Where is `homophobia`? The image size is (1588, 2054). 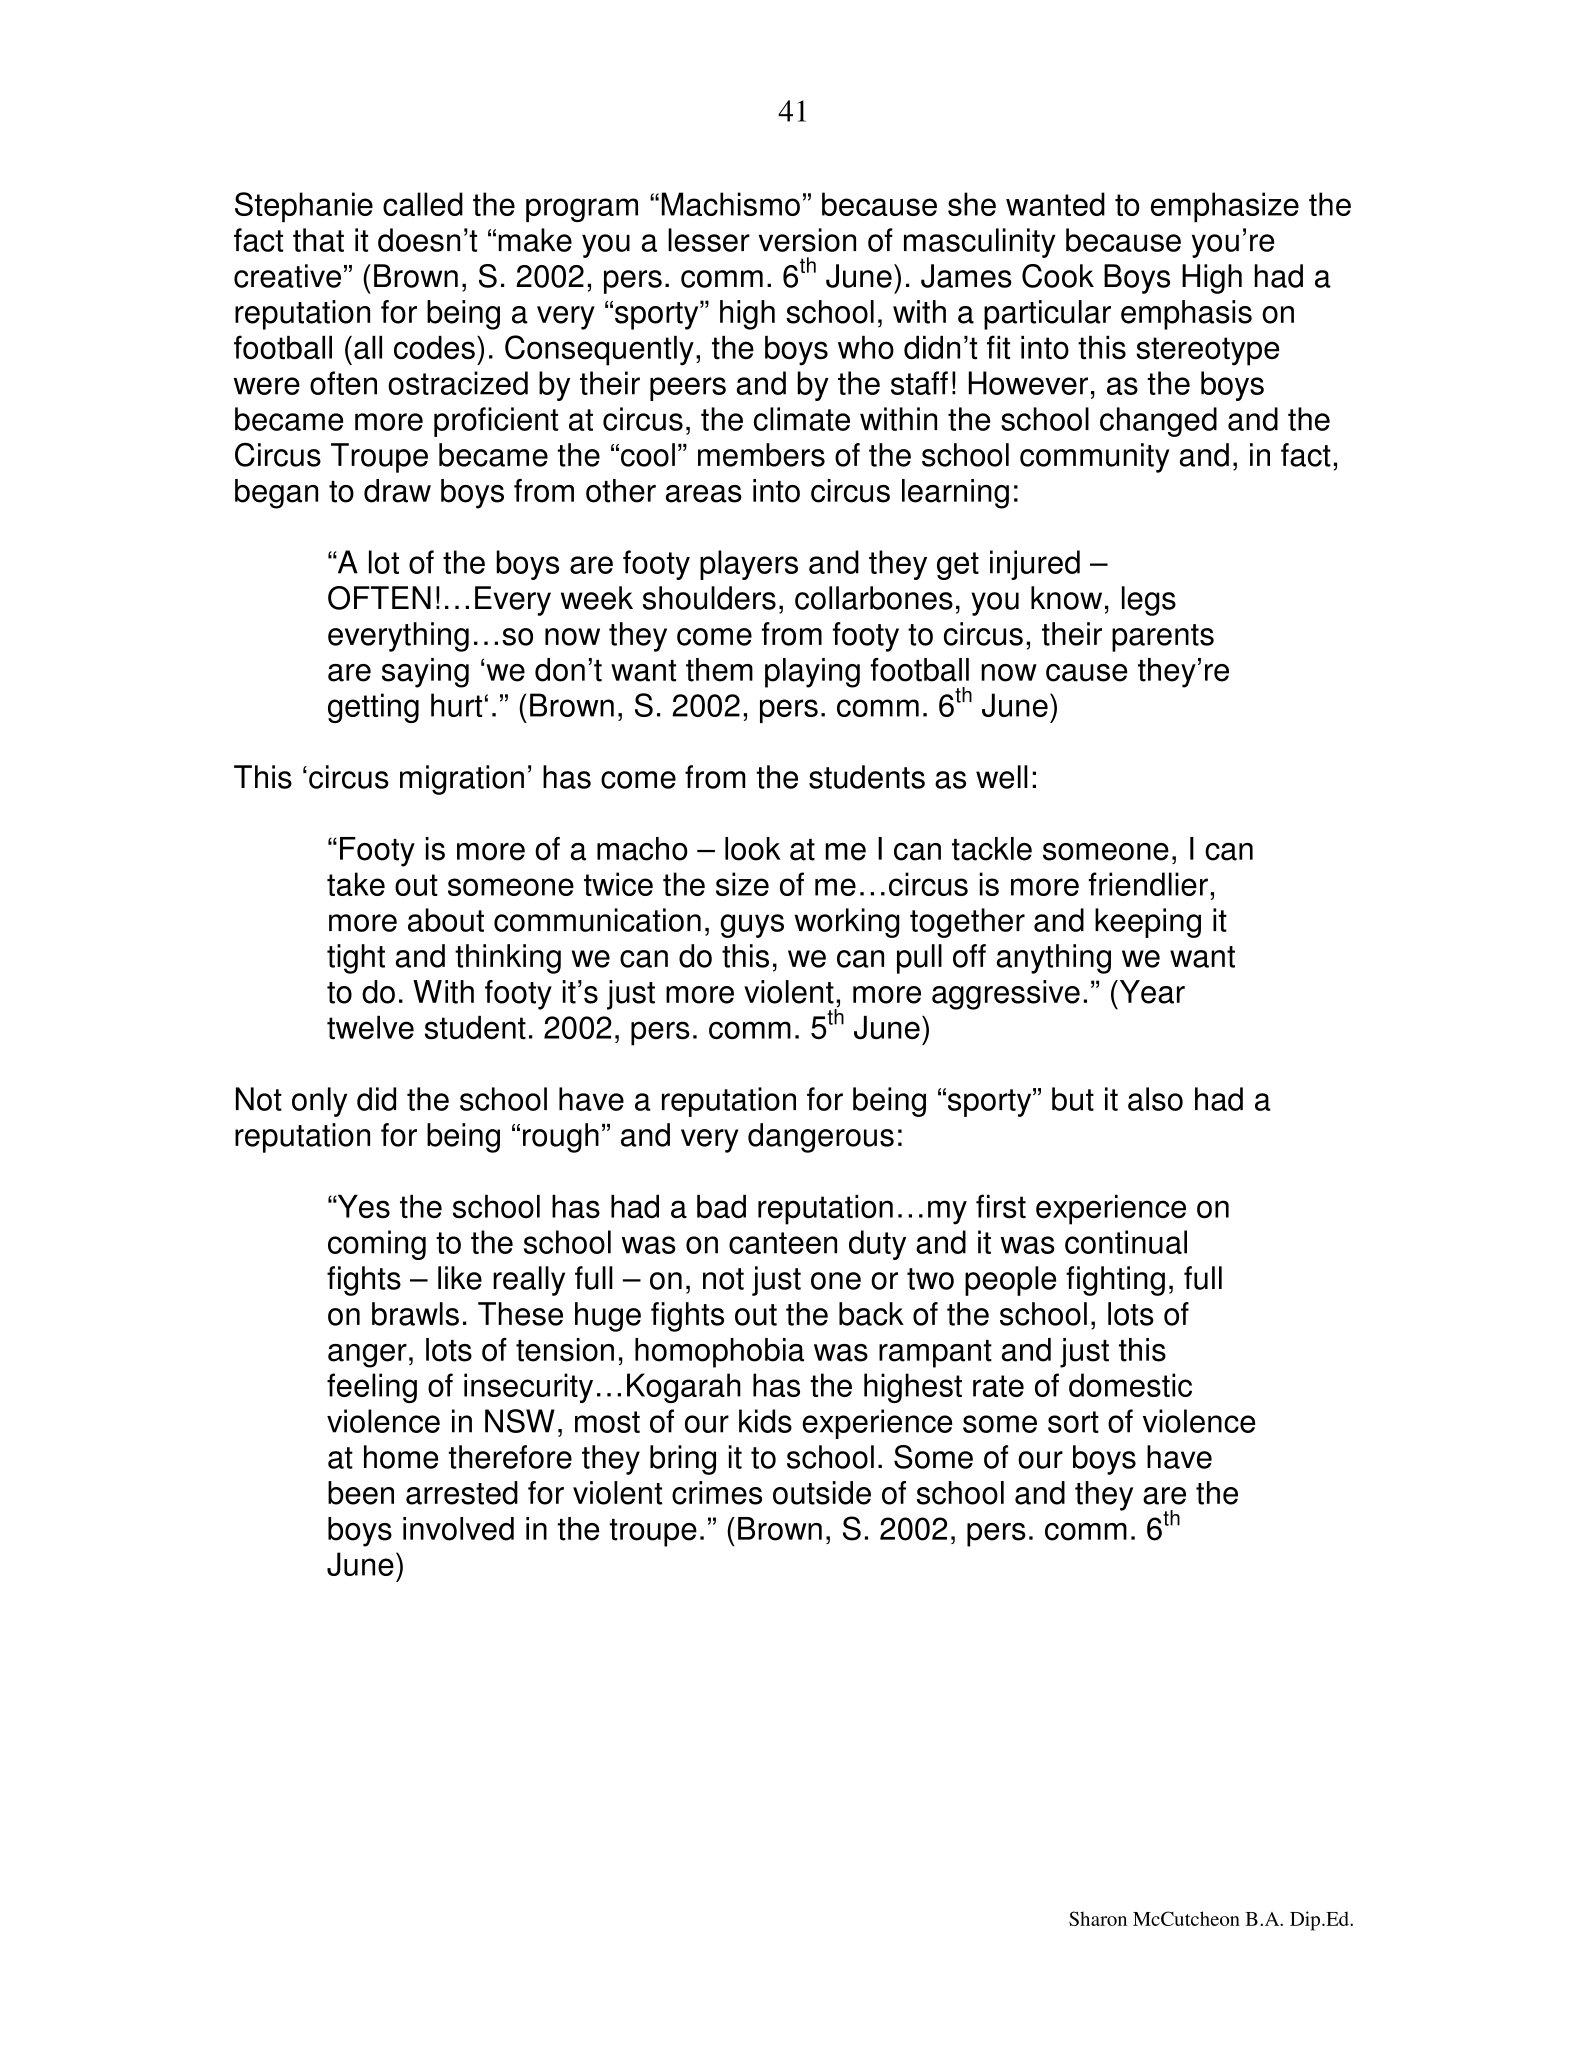
homophobia is located at coordinates (719, 1353).
